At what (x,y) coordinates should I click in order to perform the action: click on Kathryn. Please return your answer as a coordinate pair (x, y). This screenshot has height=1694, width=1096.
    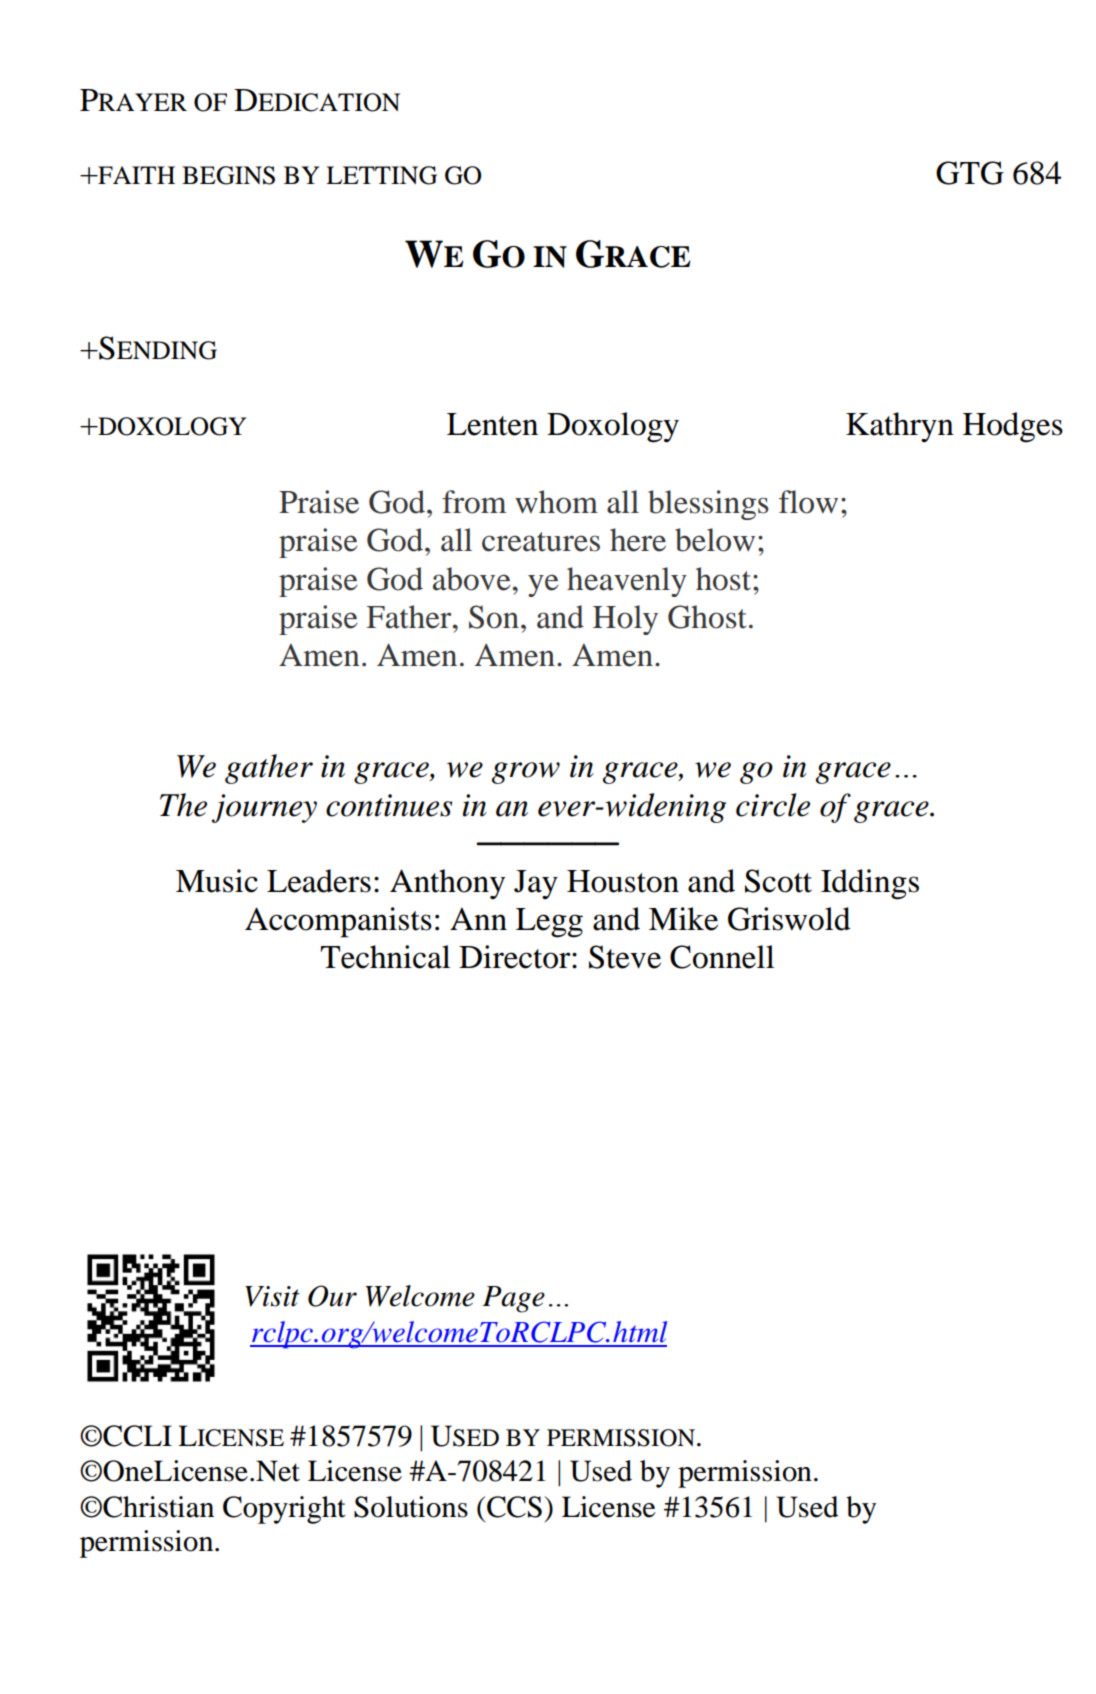
    Looking at the image, I should click on (900, 427).
